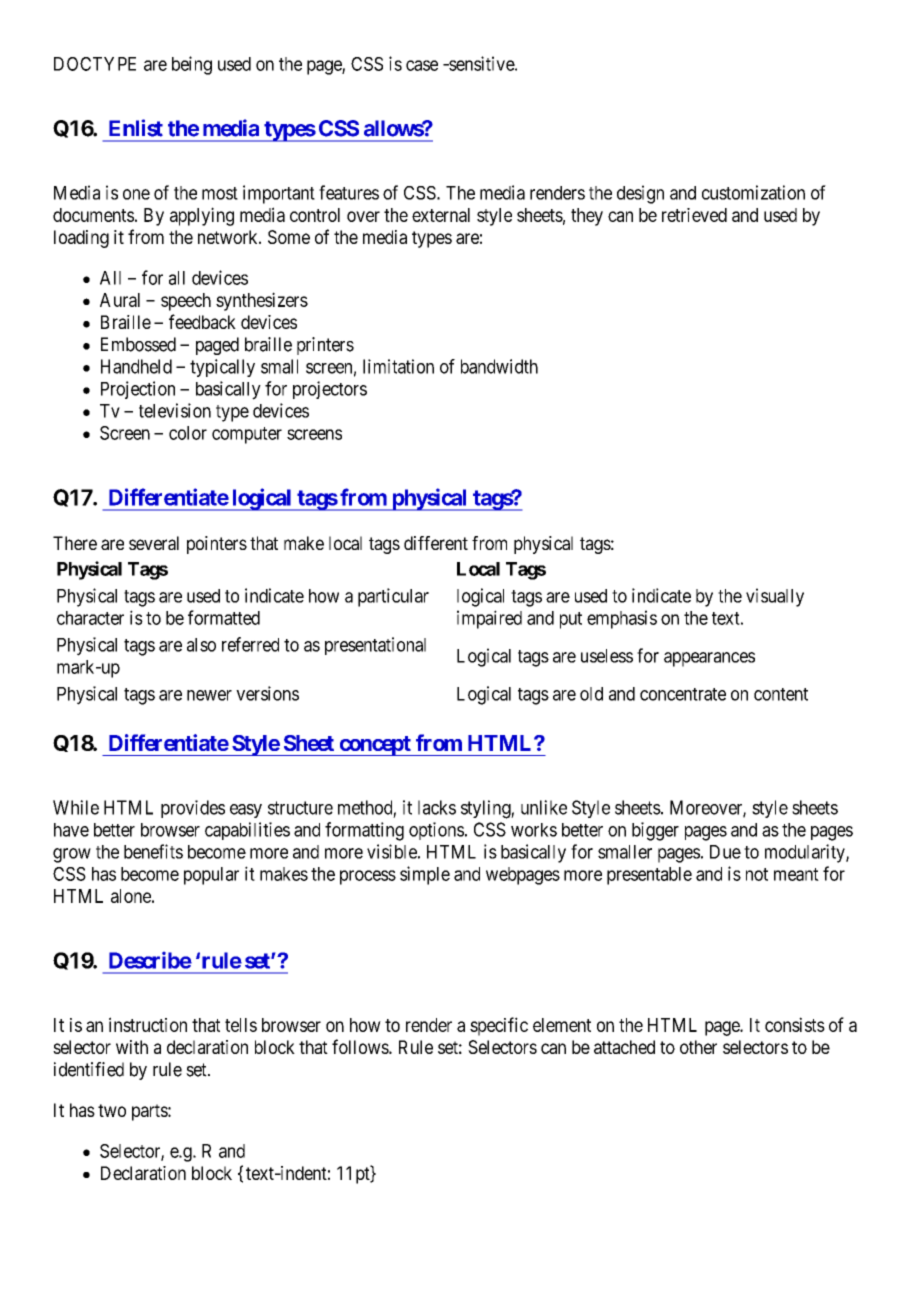 The image size is (924, 1308). What do you see at coordinates (138, 344) in the screenshot?
I see `Embossed` at bounding box center [138, 344].
